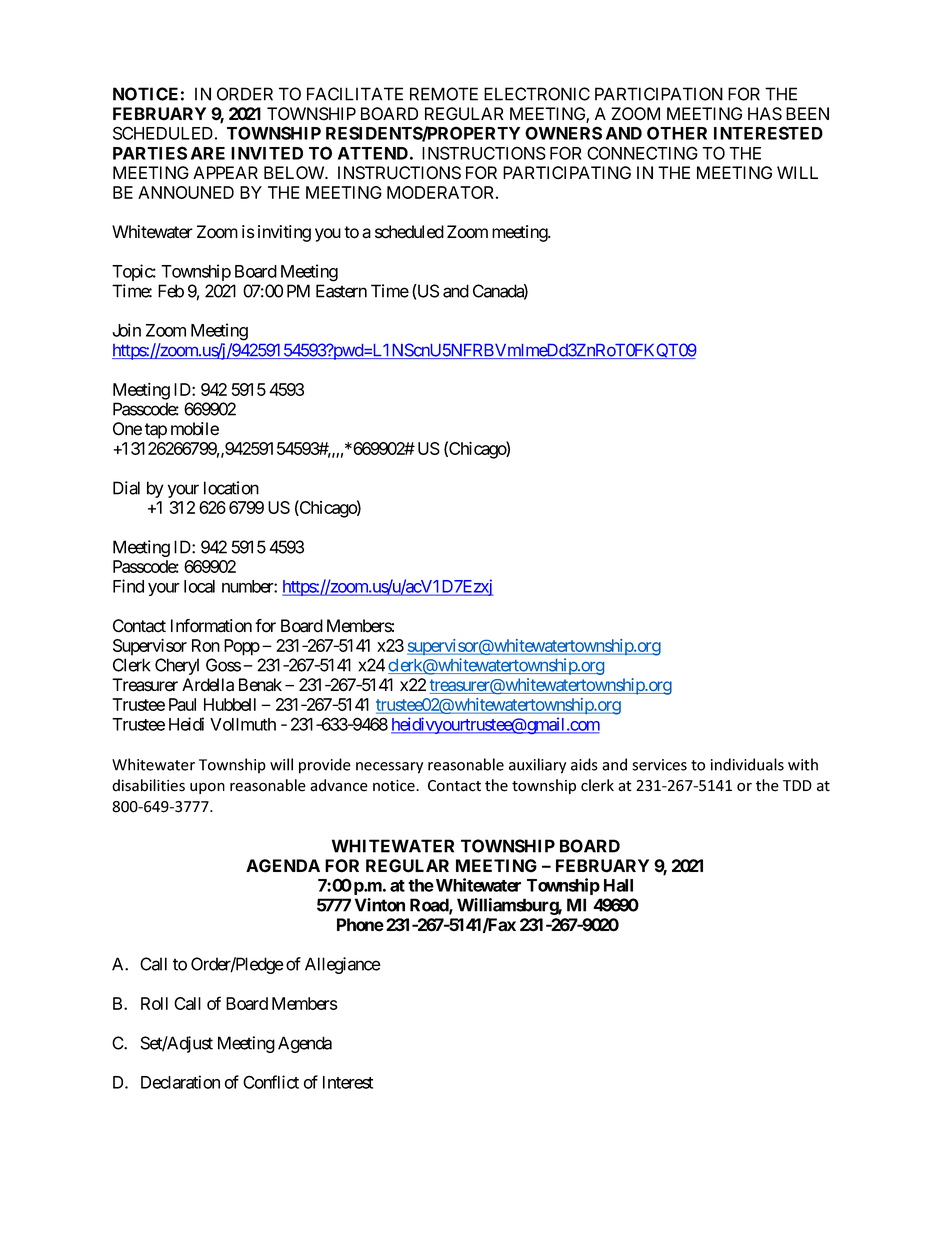 Image resolution: width=952 pixels, height=1233 pixels. What do you see at coordinates (208, 153) in the screenshot?
I see `ARE` at bounding box center [208, 153].
